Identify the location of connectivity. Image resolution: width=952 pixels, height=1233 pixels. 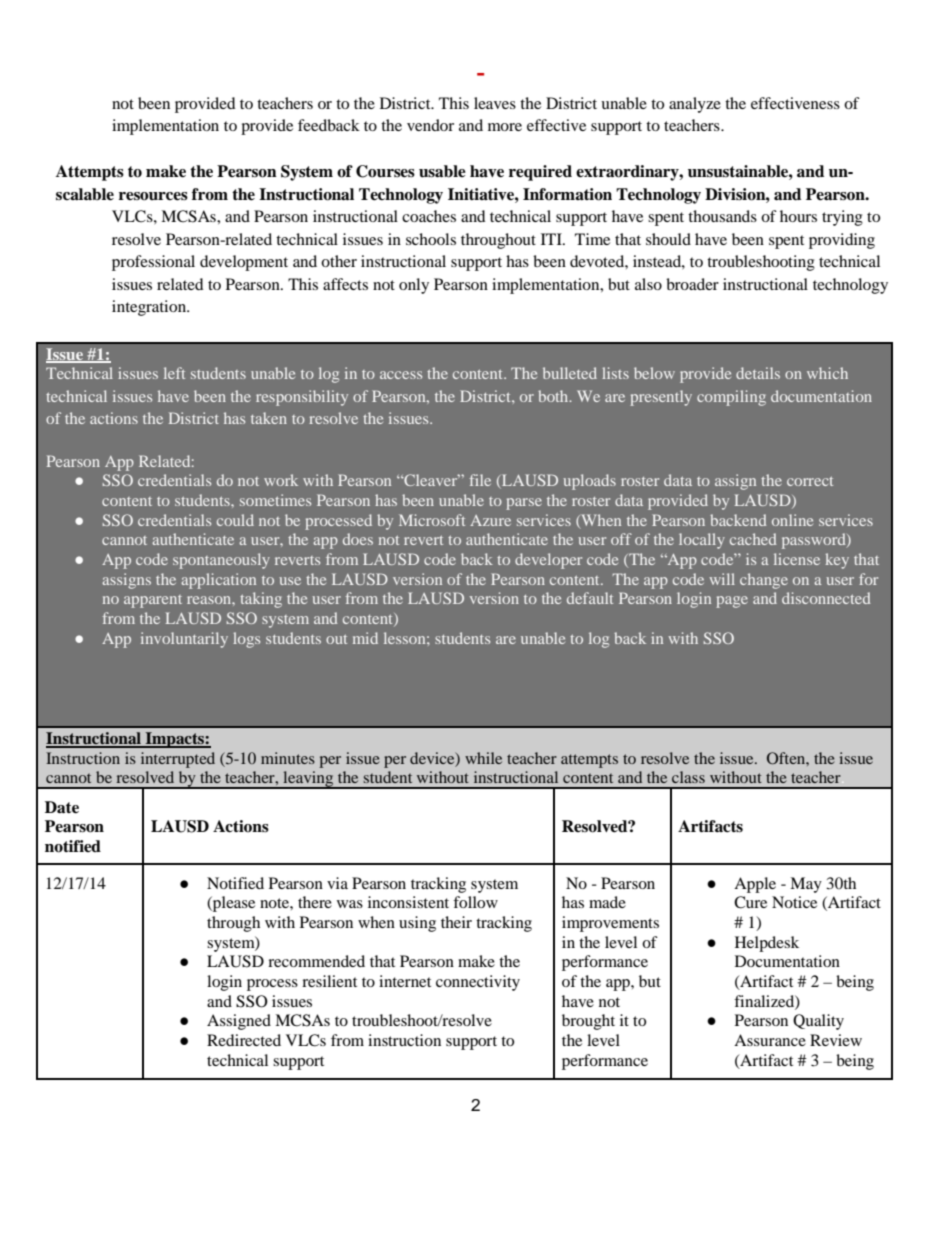
(478, 983).
